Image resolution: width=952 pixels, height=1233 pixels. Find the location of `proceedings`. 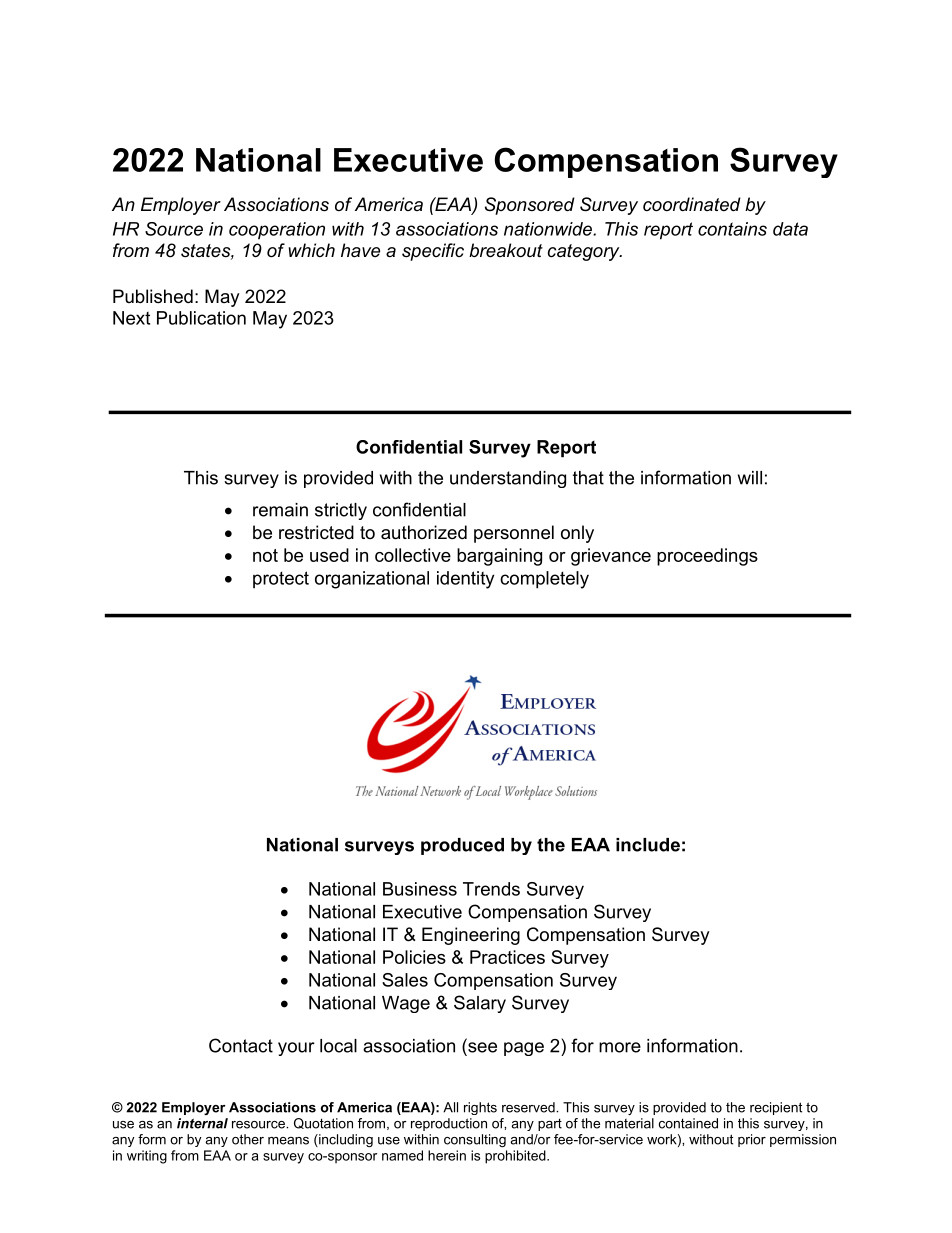

proceedings is located at coordinates (707, 557).
